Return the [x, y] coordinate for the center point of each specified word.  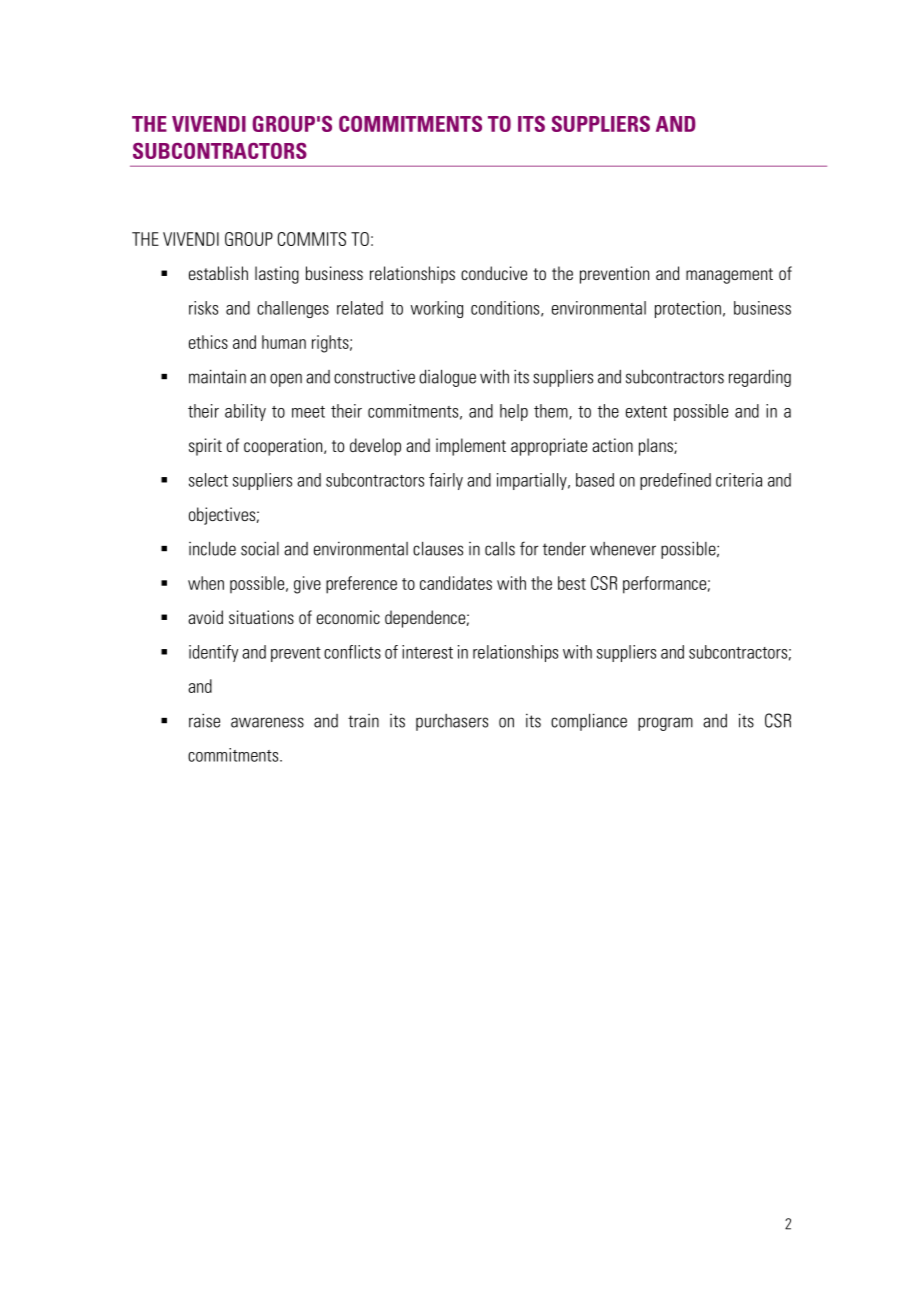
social [260, 548]
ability [245, 412]
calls [500, 549]
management [729, 276]
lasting [277, 275]
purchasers [452, 722]
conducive [494, 273]
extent [646, 412]
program [665, 724]
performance [664, 585]
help [514, 412]
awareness [267, 722]
